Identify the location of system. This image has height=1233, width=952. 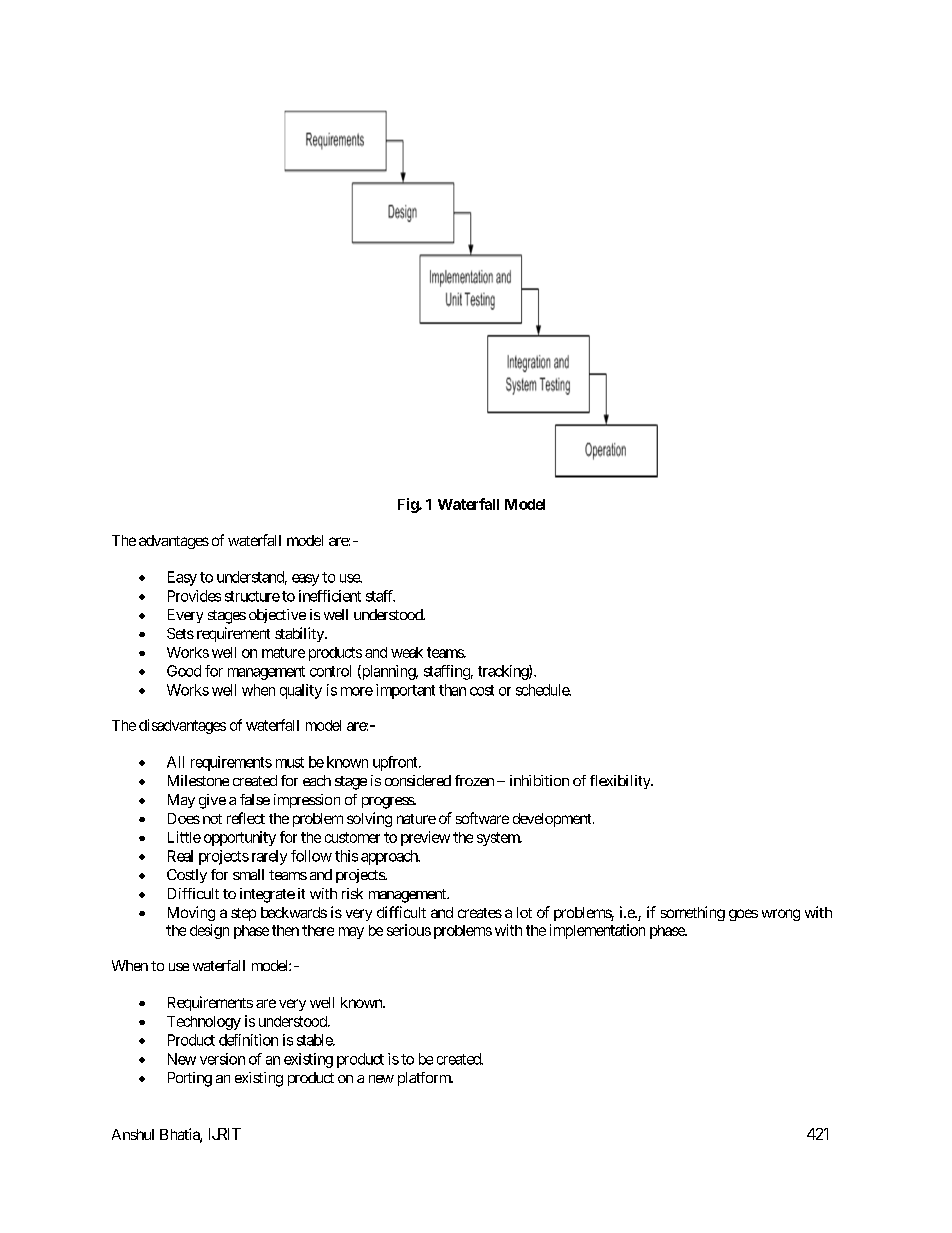
(499, 839).
